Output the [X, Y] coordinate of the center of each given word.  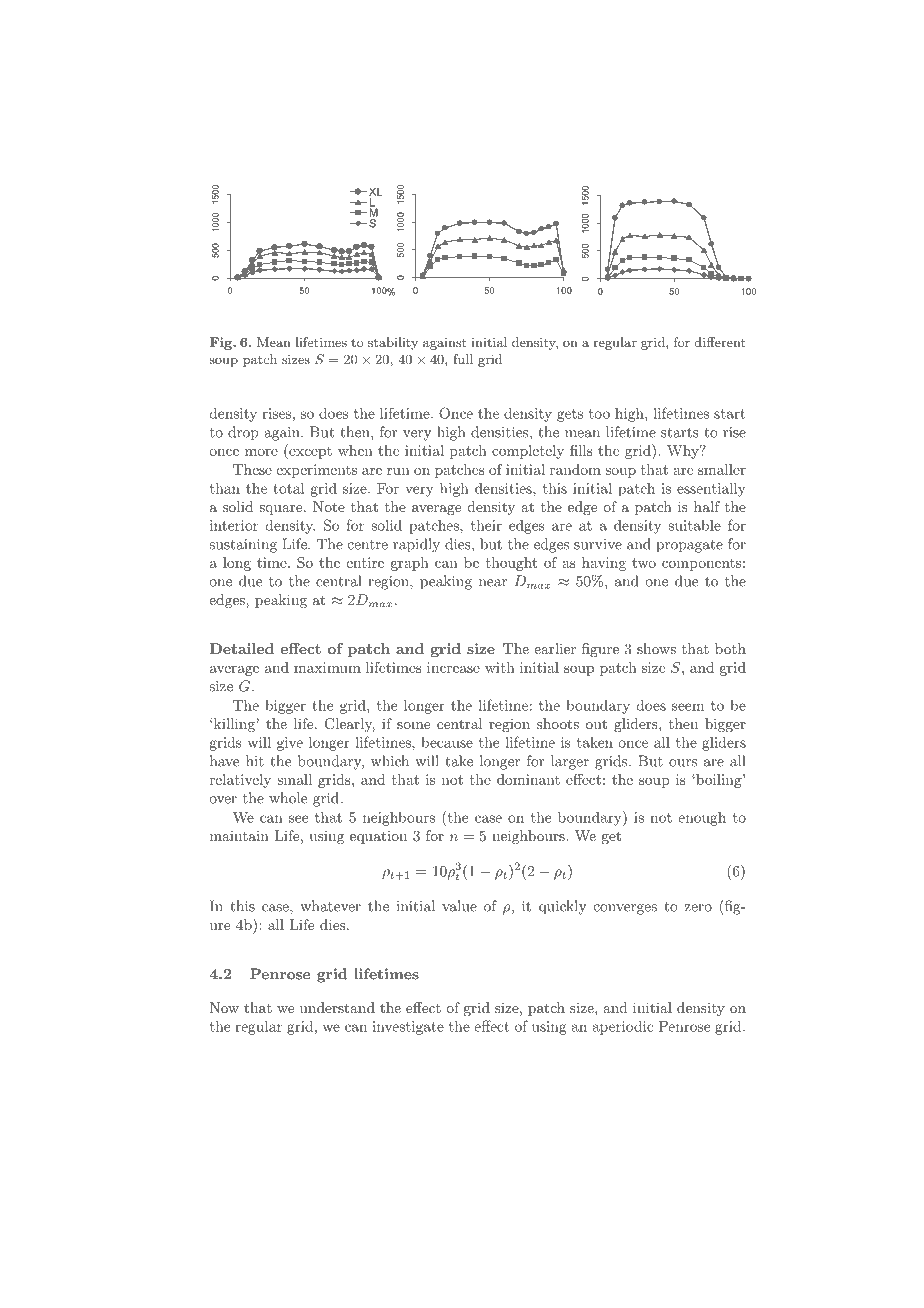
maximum [327, 667]
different [720, 342]
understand [337, 1007]
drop [243, 433]
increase [453, 667]
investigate [408, 1028]
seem [688, 707]
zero [698, 908]
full [463, 359]
